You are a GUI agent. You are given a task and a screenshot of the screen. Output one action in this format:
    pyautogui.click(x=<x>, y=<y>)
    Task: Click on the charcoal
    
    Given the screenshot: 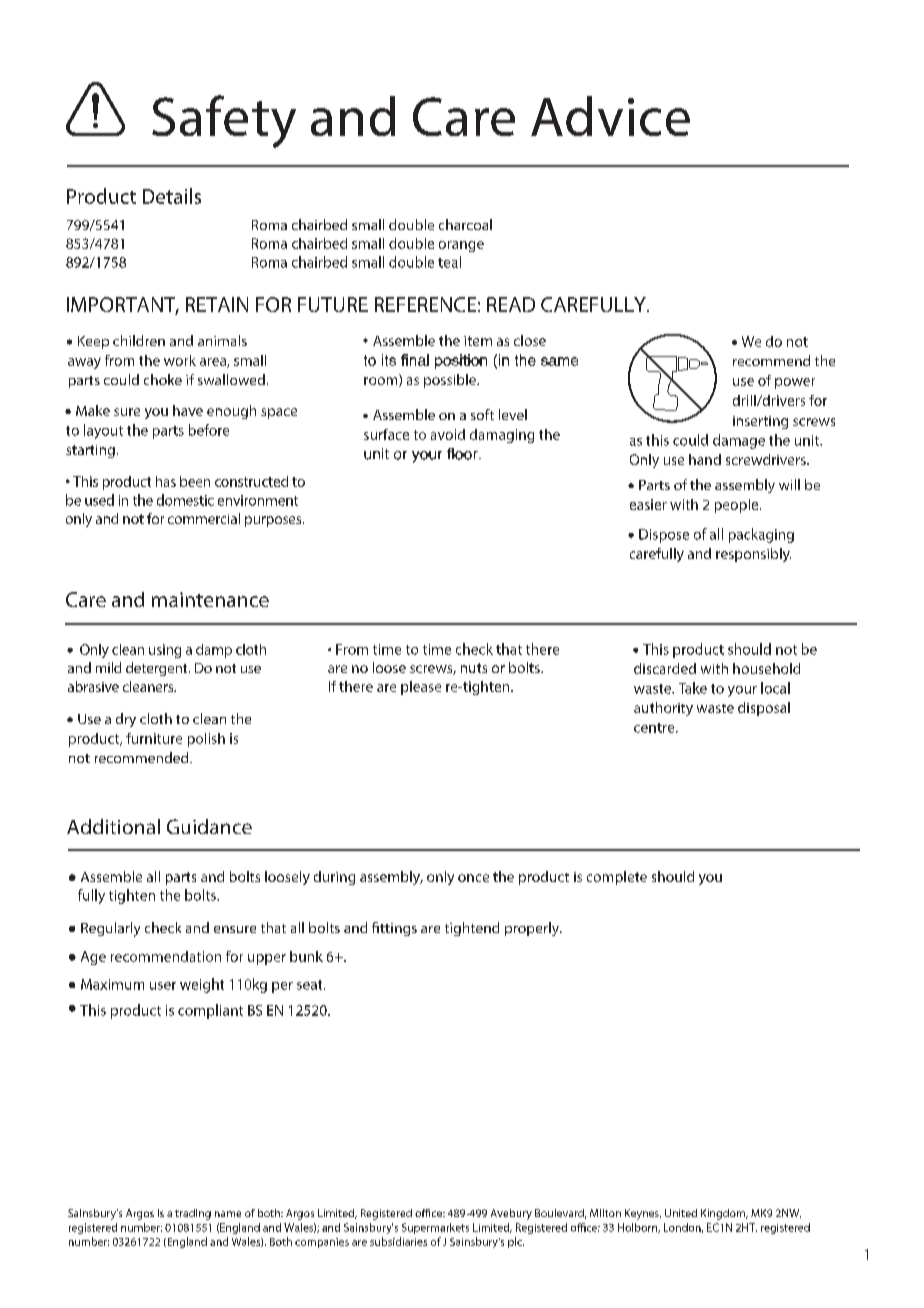 What is the action you would take?
    pyautogui.click(x=465, y=224)
